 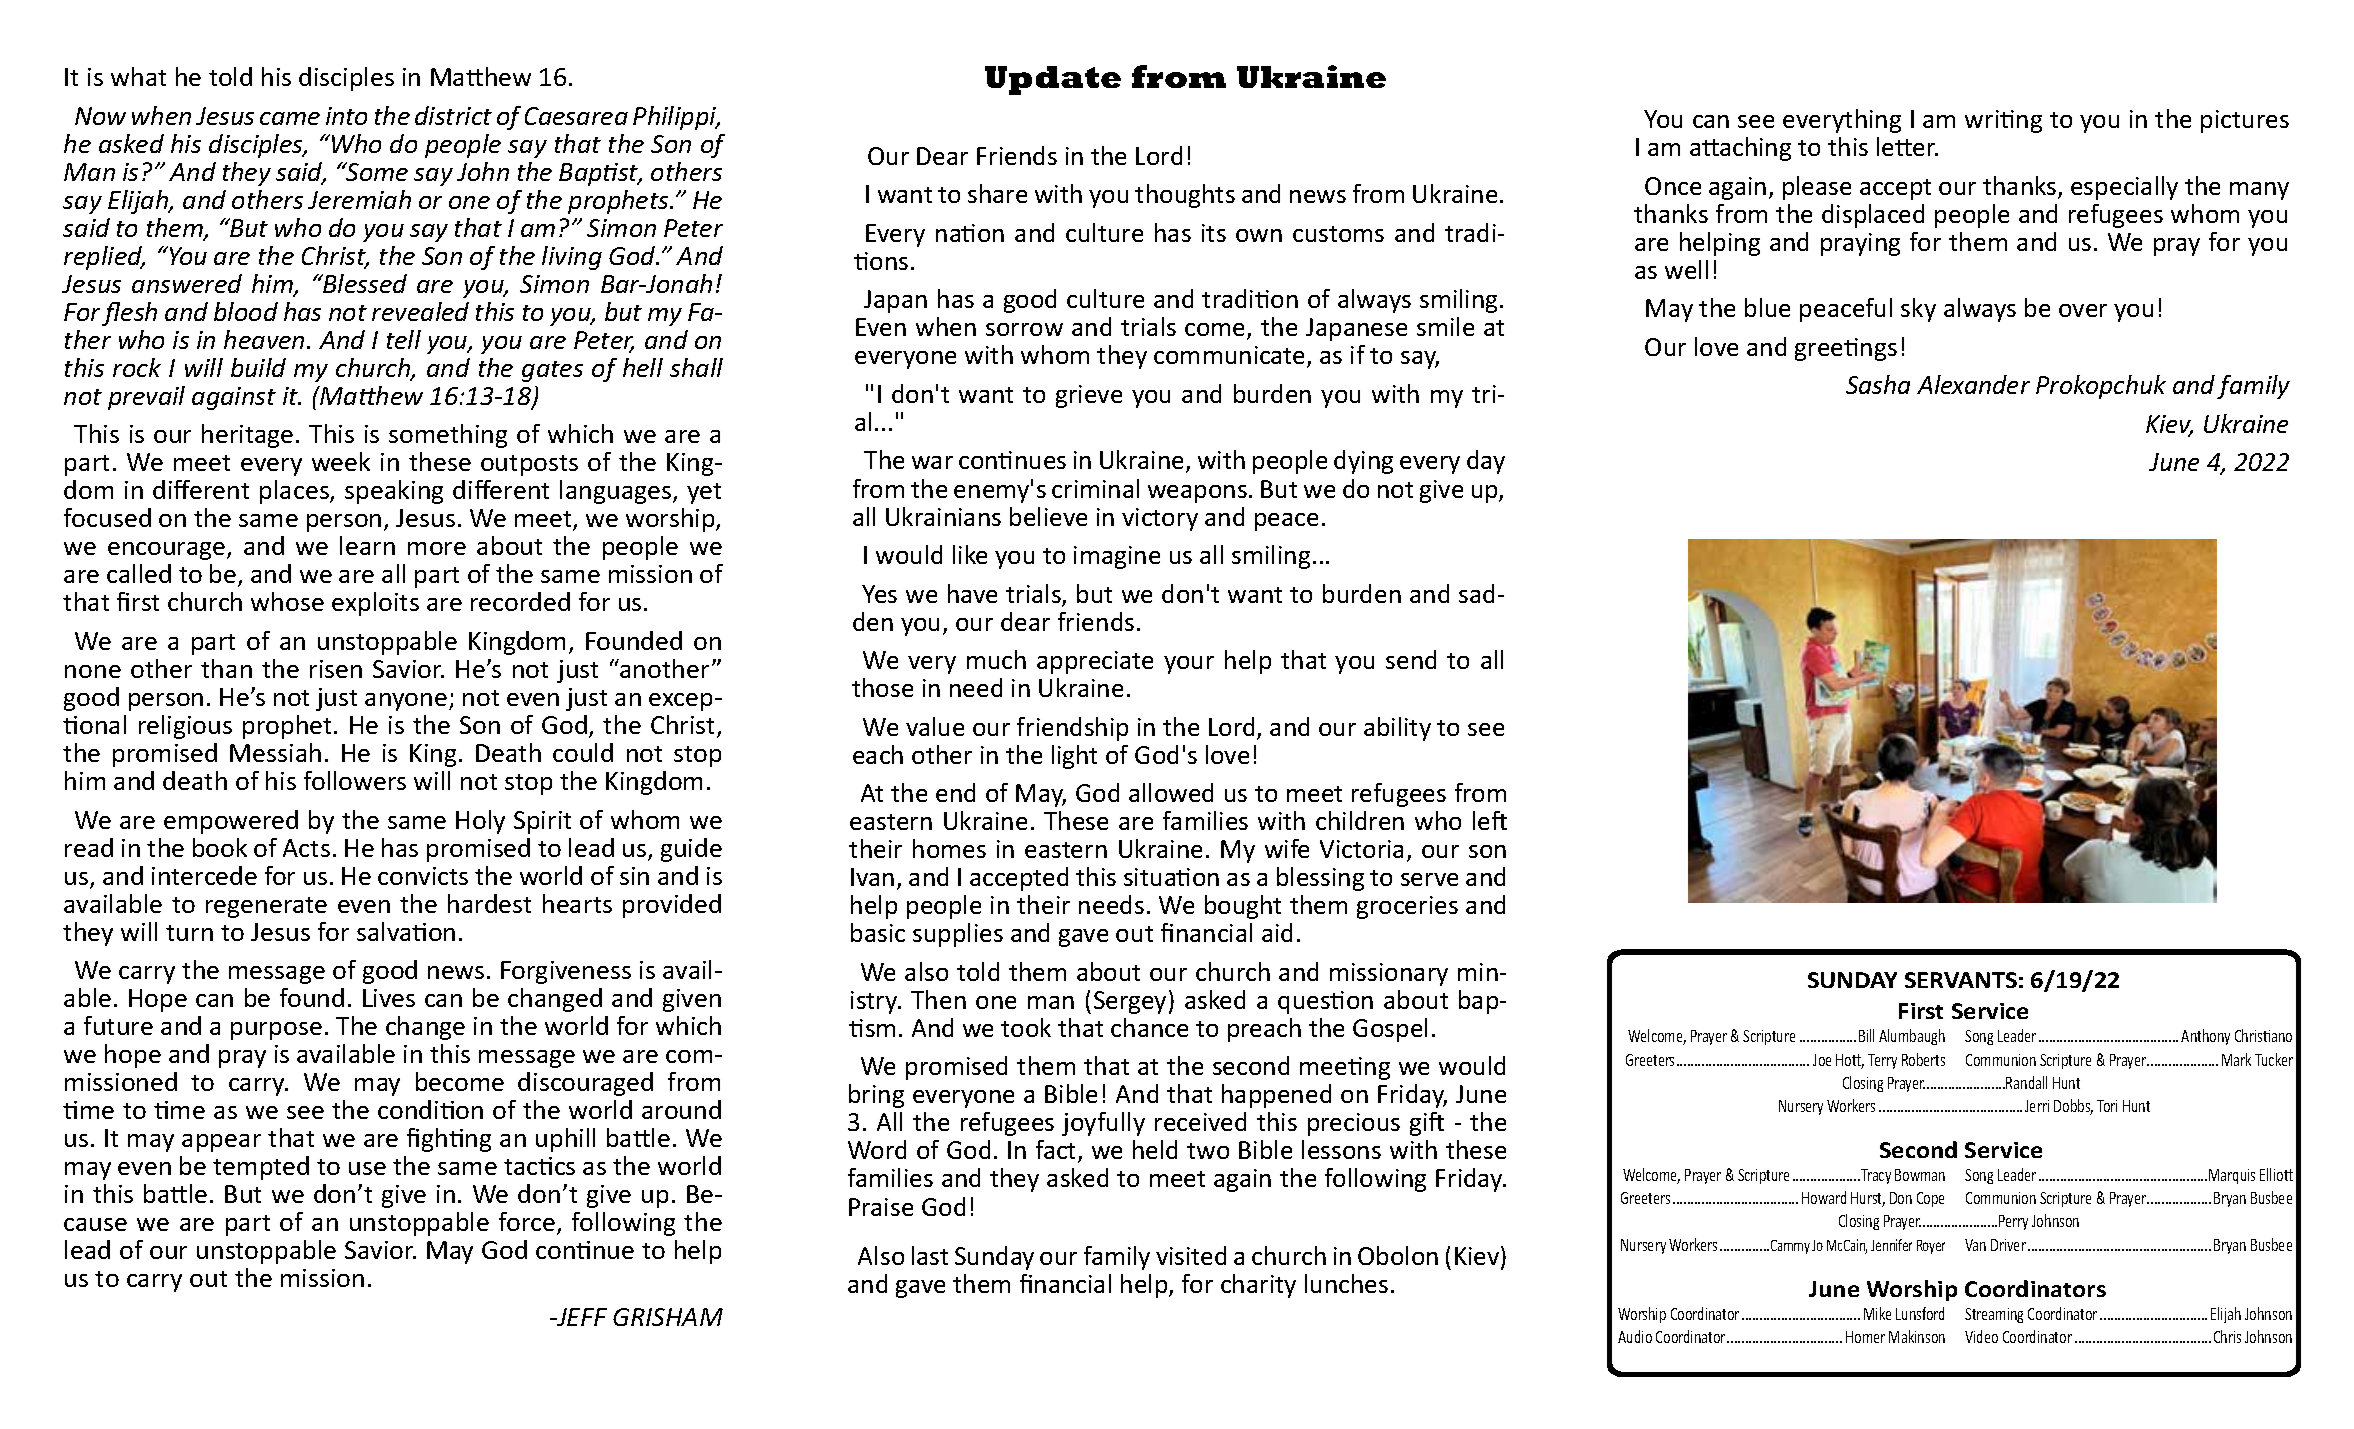 I want to click on Update, so click(x=1053, y=80).
